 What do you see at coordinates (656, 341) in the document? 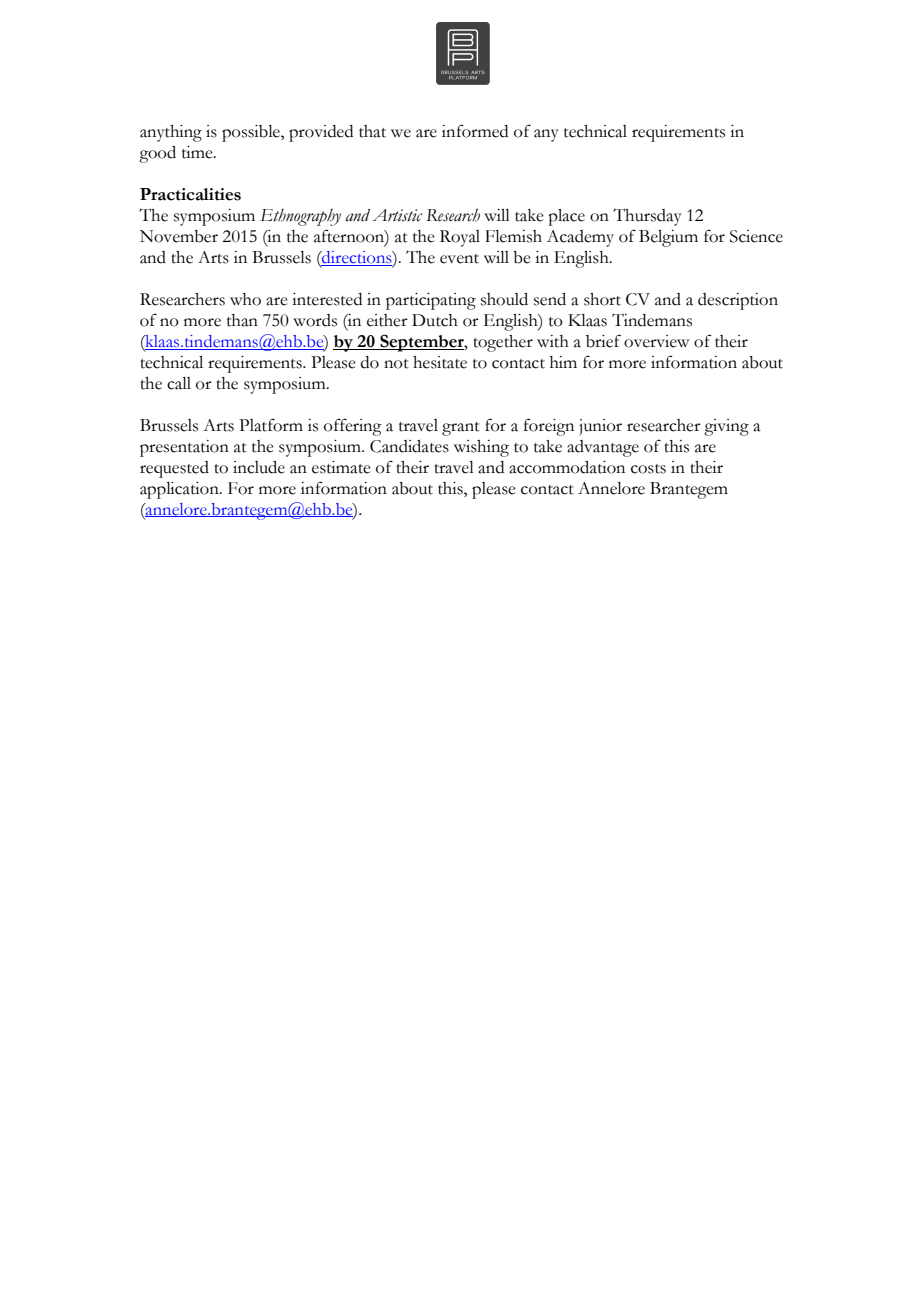
I see `overview` at bounding box center [656, 341].
